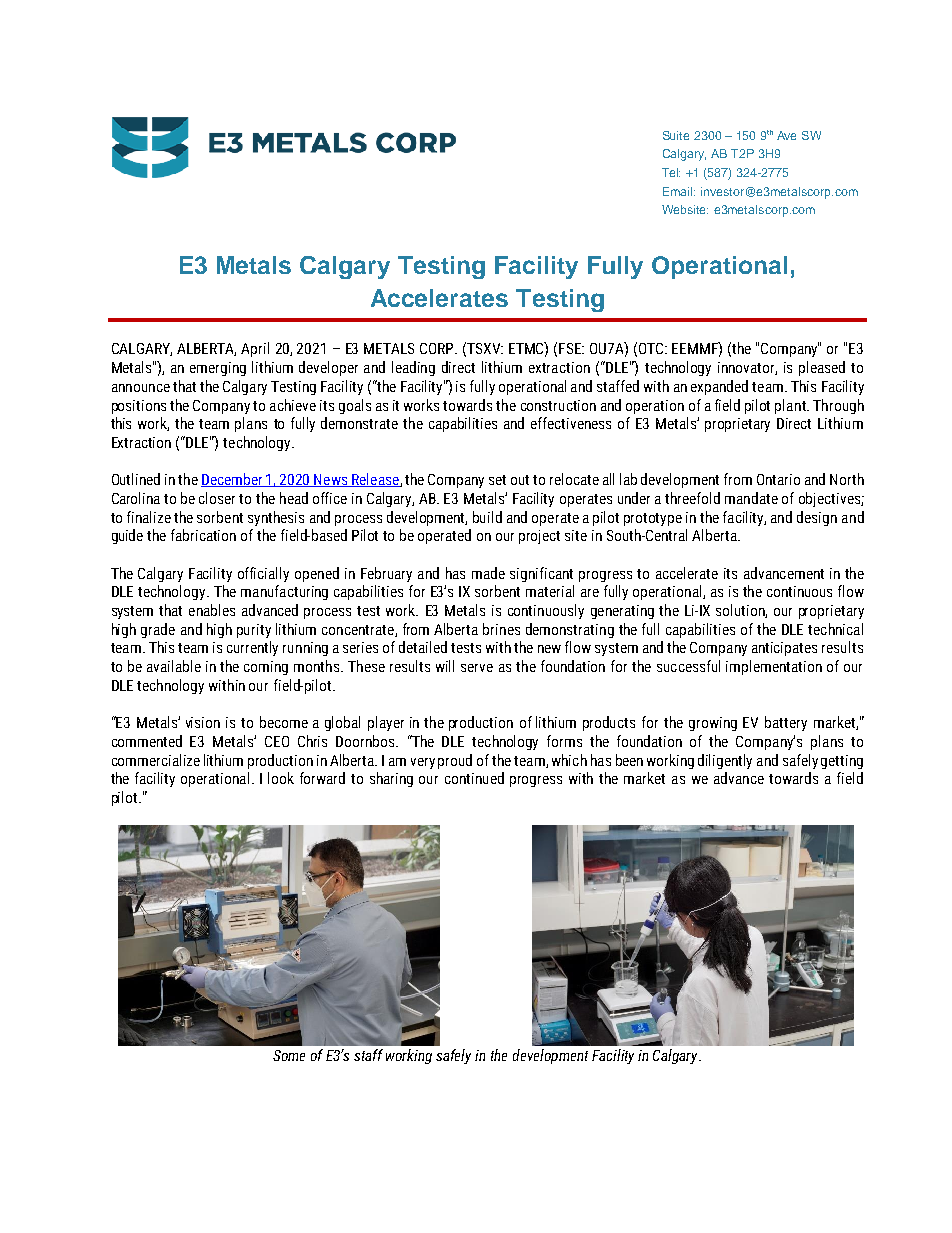  I want to click on Tel, so click(671, 172).
